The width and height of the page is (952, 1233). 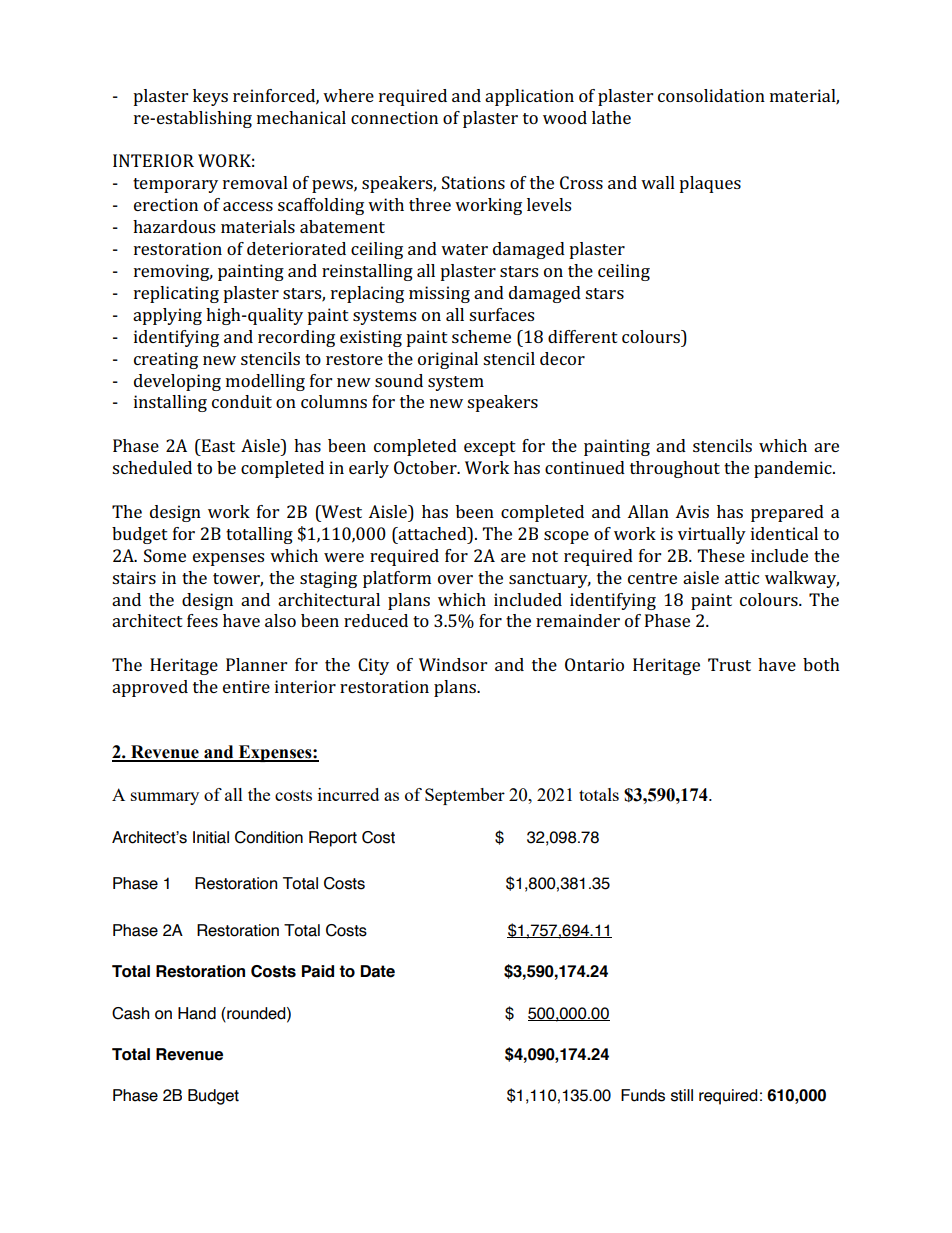 I want to click on Hand, so click(x=197, y=1013).
